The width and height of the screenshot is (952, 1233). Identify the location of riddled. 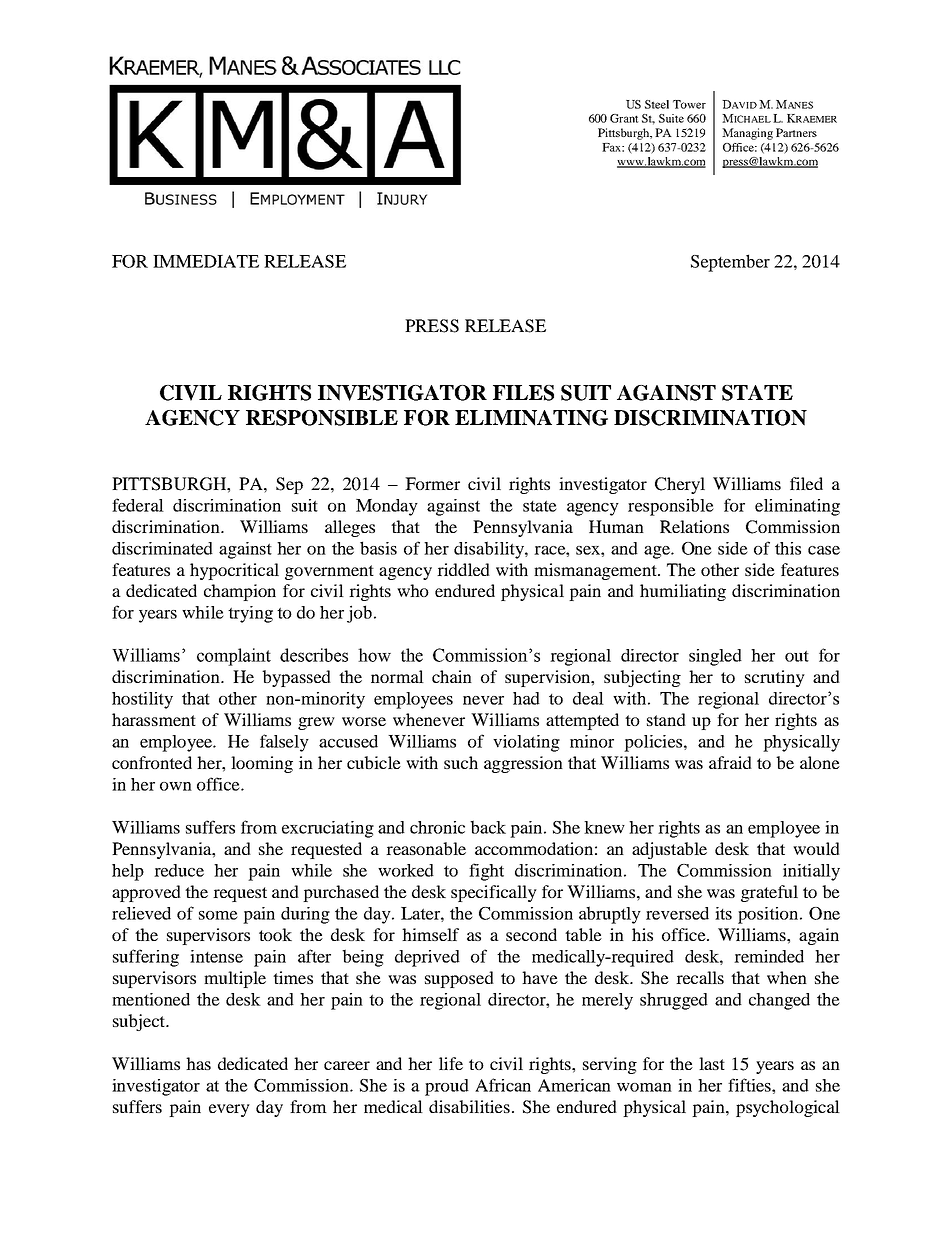
(463, 569).
